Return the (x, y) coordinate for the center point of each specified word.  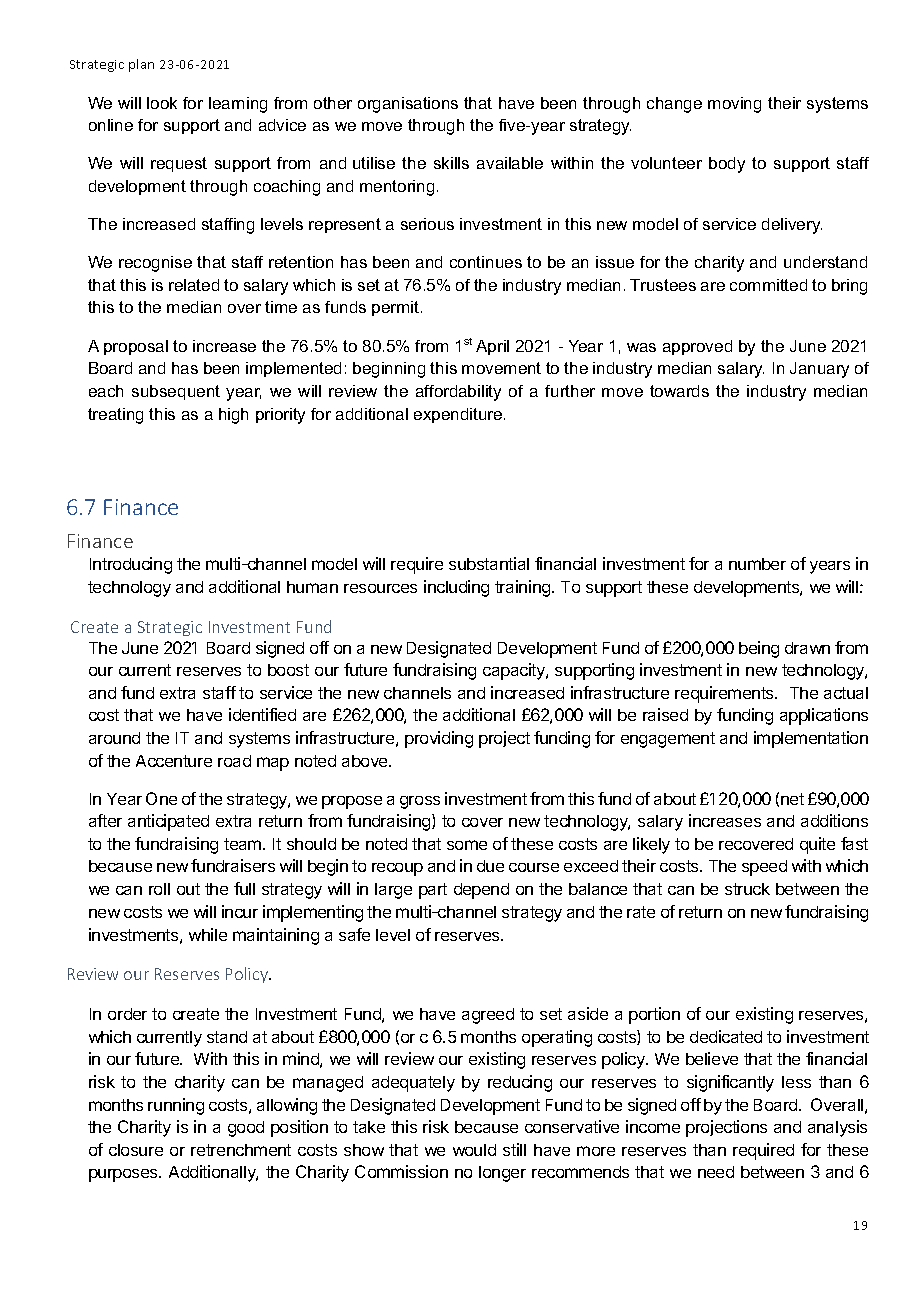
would (474, 1150)
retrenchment (241, 1150)
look (162, 103)
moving (734, 105)
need (716, 1172)
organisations (408, 105)
